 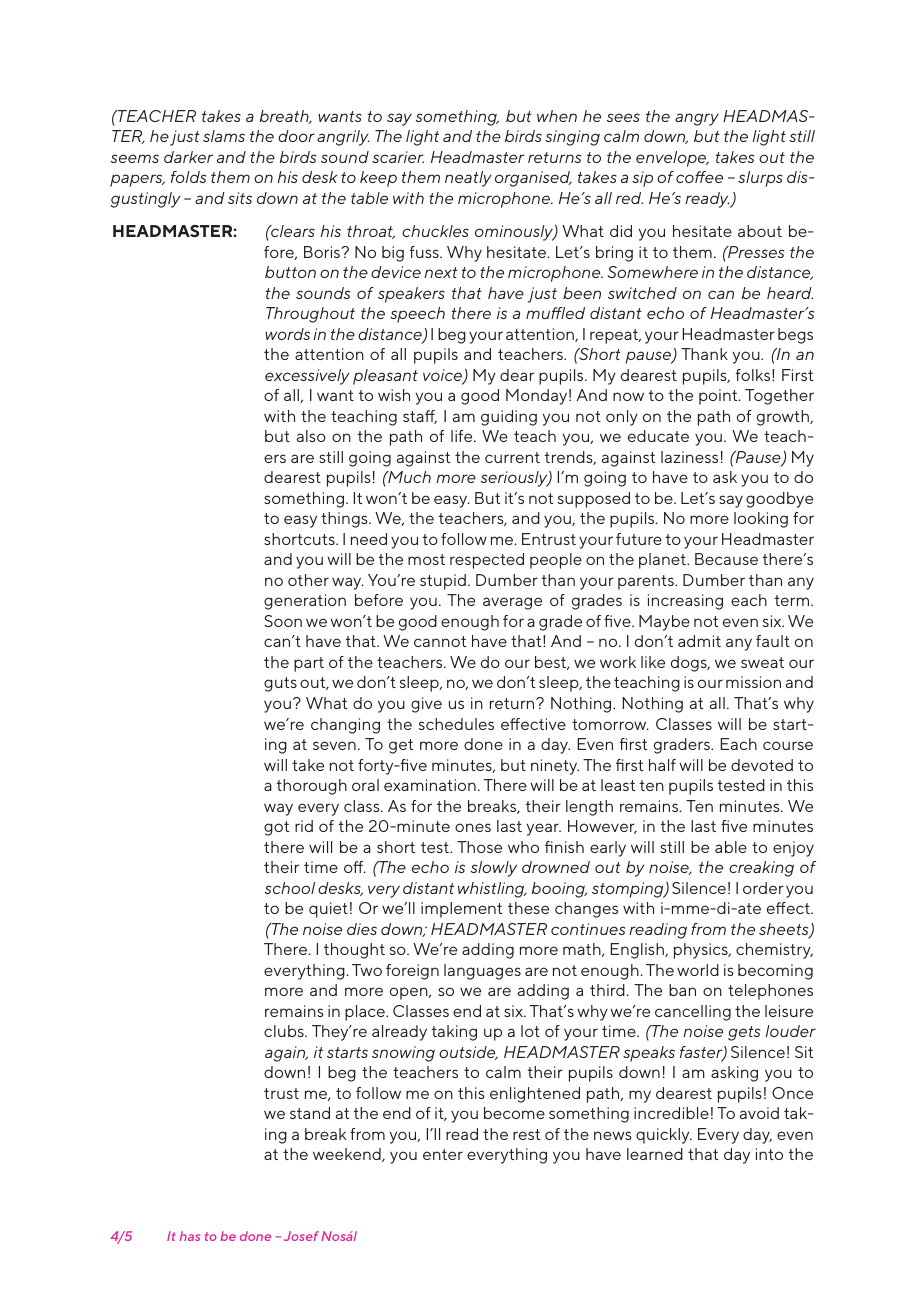 What do you see at coordinates (190, 1236) in the page?
I see `has` at bounding box center [190, 1236].
